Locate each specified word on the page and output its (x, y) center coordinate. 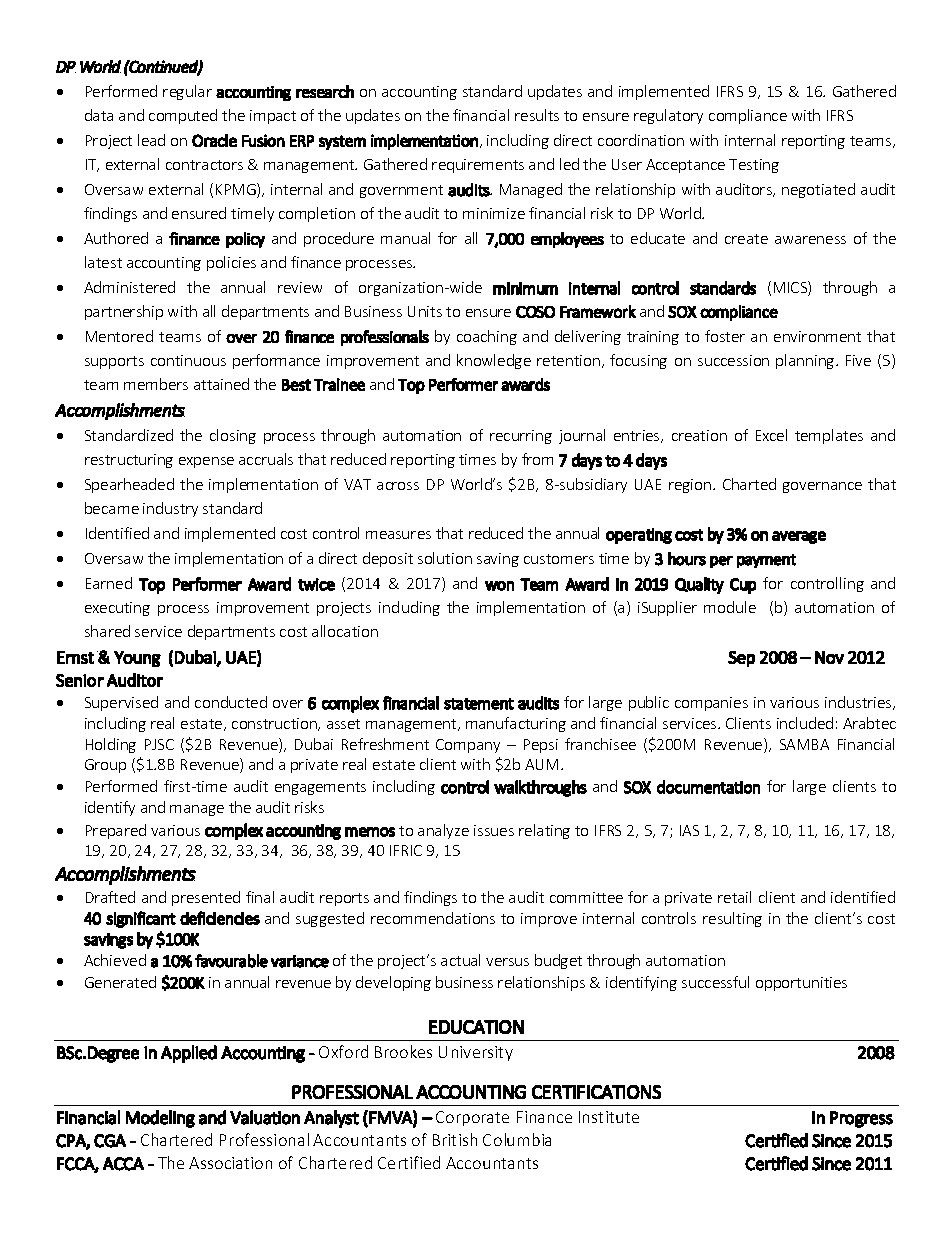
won (499, 586)
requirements (478, 166)
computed (183, 116)
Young (137, 659)
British (455, 1139)
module (730, 607)
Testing (754, 166)
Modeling (160, 1119)
